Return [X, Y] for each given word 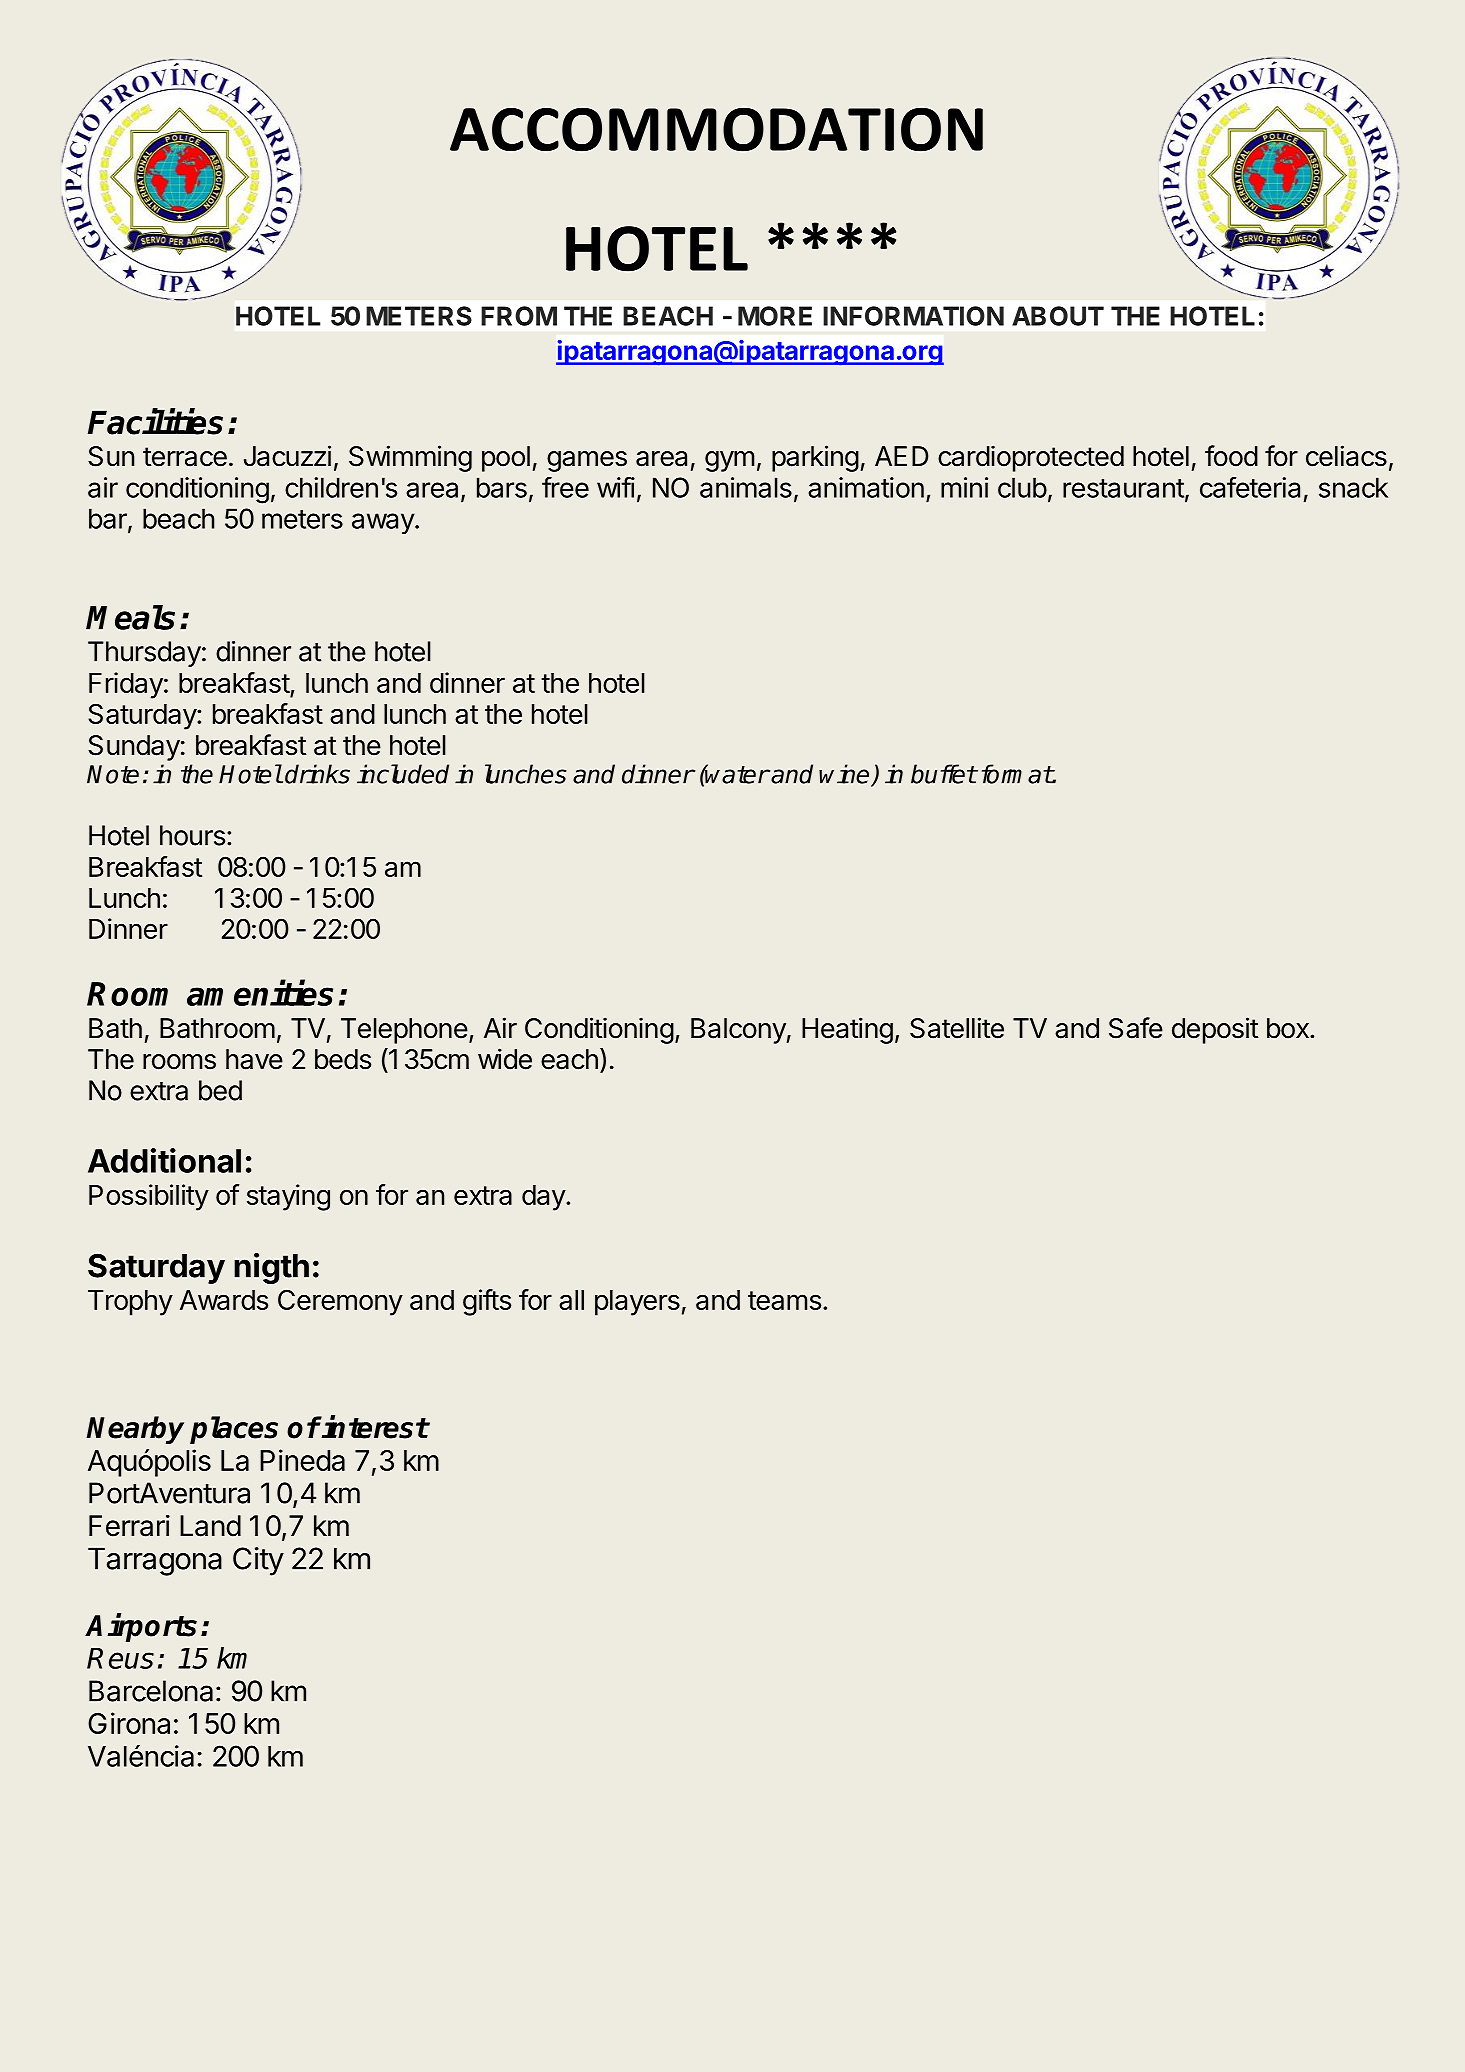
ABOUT [1058, 316]
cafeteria [1250, 487]
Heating [847, 1030]
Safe [1136, 1028]
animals [746, 487]
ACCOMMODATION [716, 129]
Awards [224, 1300]
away [384, 523]
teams [784, 1300]
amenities [260, 993]
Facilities [155, 421]
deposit [1215, 1030]
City [258, 1561]
